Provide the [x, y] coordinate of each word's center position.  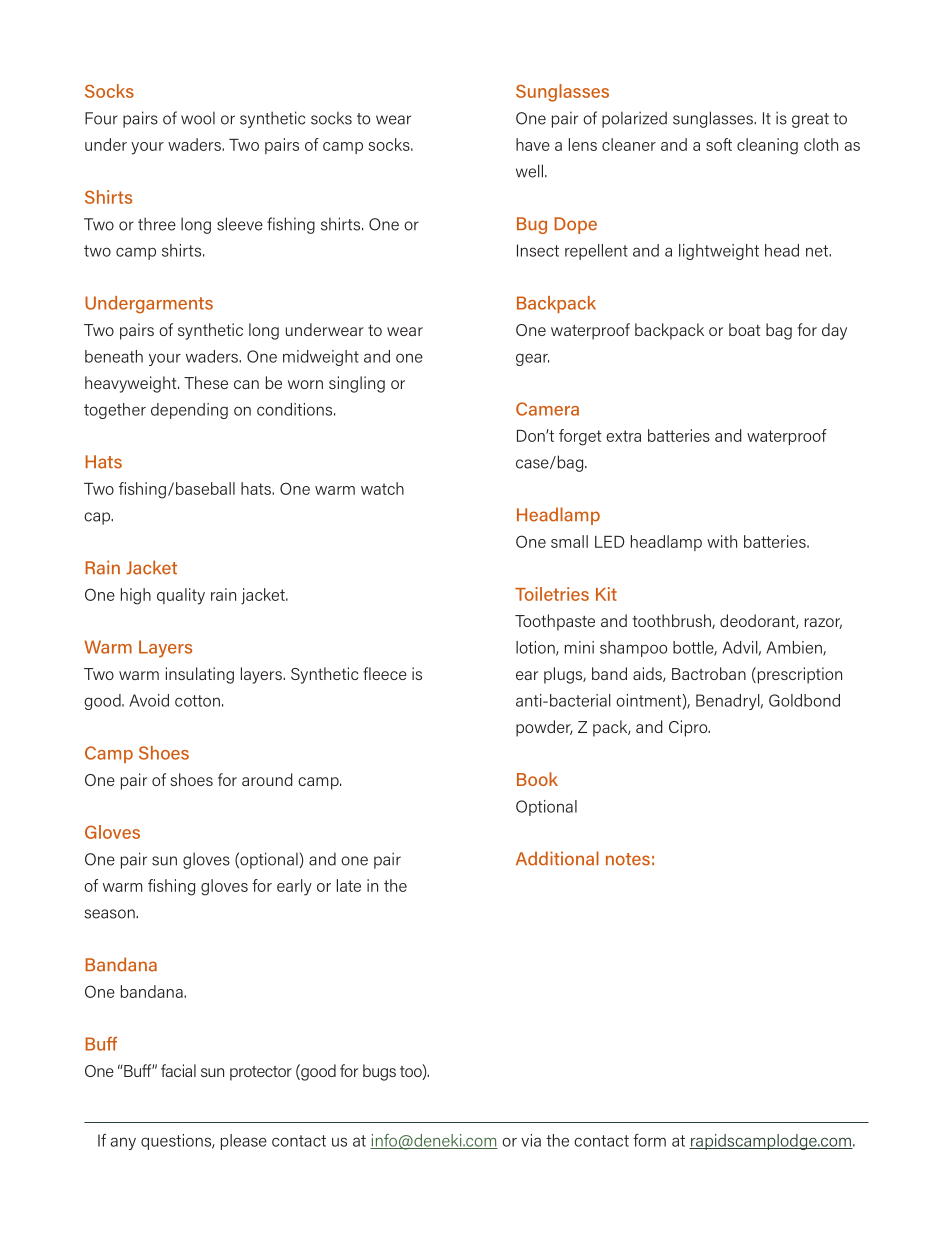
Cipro [689, 728]
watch [382, 488]
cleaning [767, 146]
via [531, 1140]
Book [537, 779]
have [533, 144]
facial [178, 1070]
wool [198, 118]
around [267, 779]
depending [189, 411]
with [722, 541]
